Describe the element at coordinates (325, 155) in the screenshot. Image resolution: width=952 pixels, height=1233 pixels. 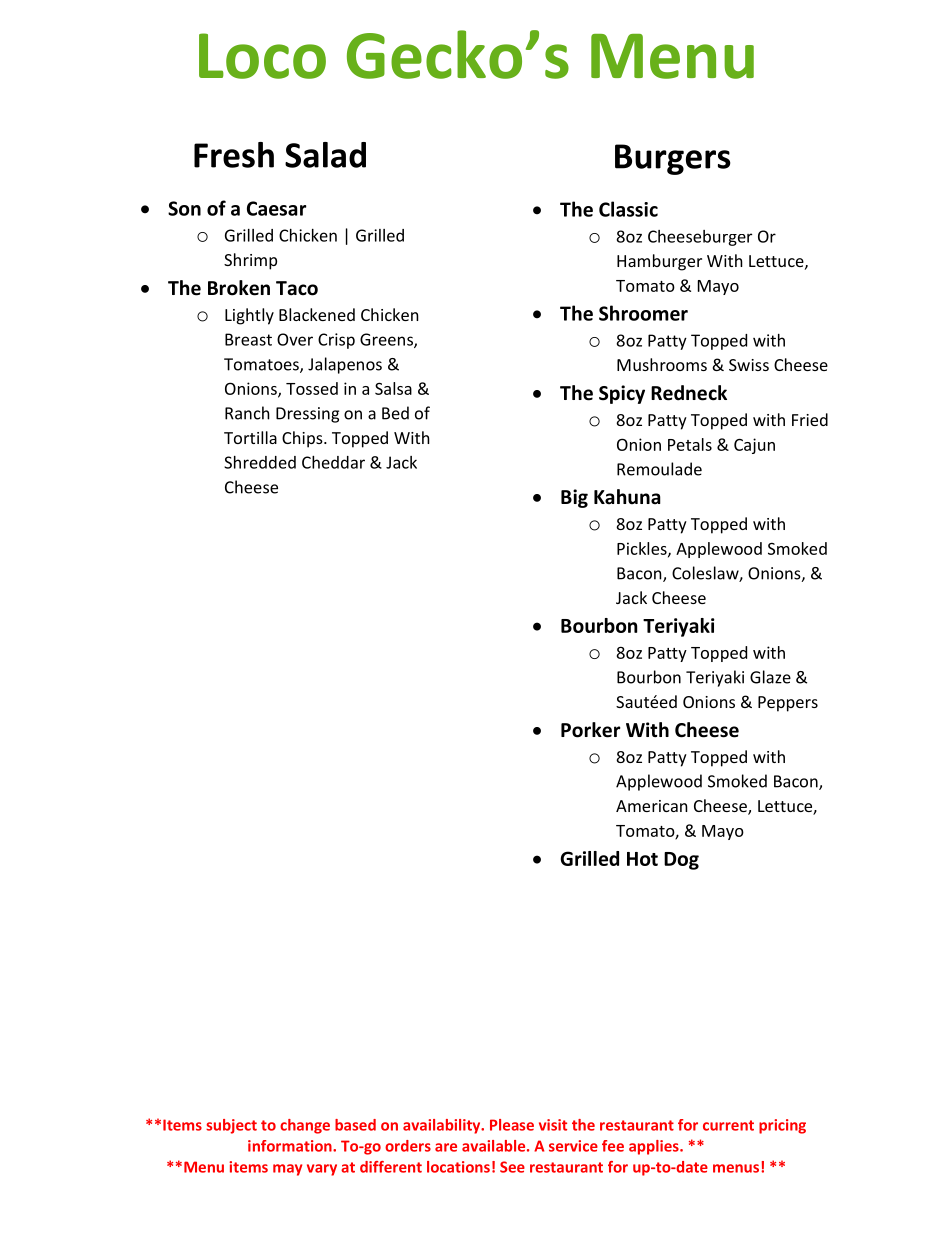
I see `Salad` at that location.
